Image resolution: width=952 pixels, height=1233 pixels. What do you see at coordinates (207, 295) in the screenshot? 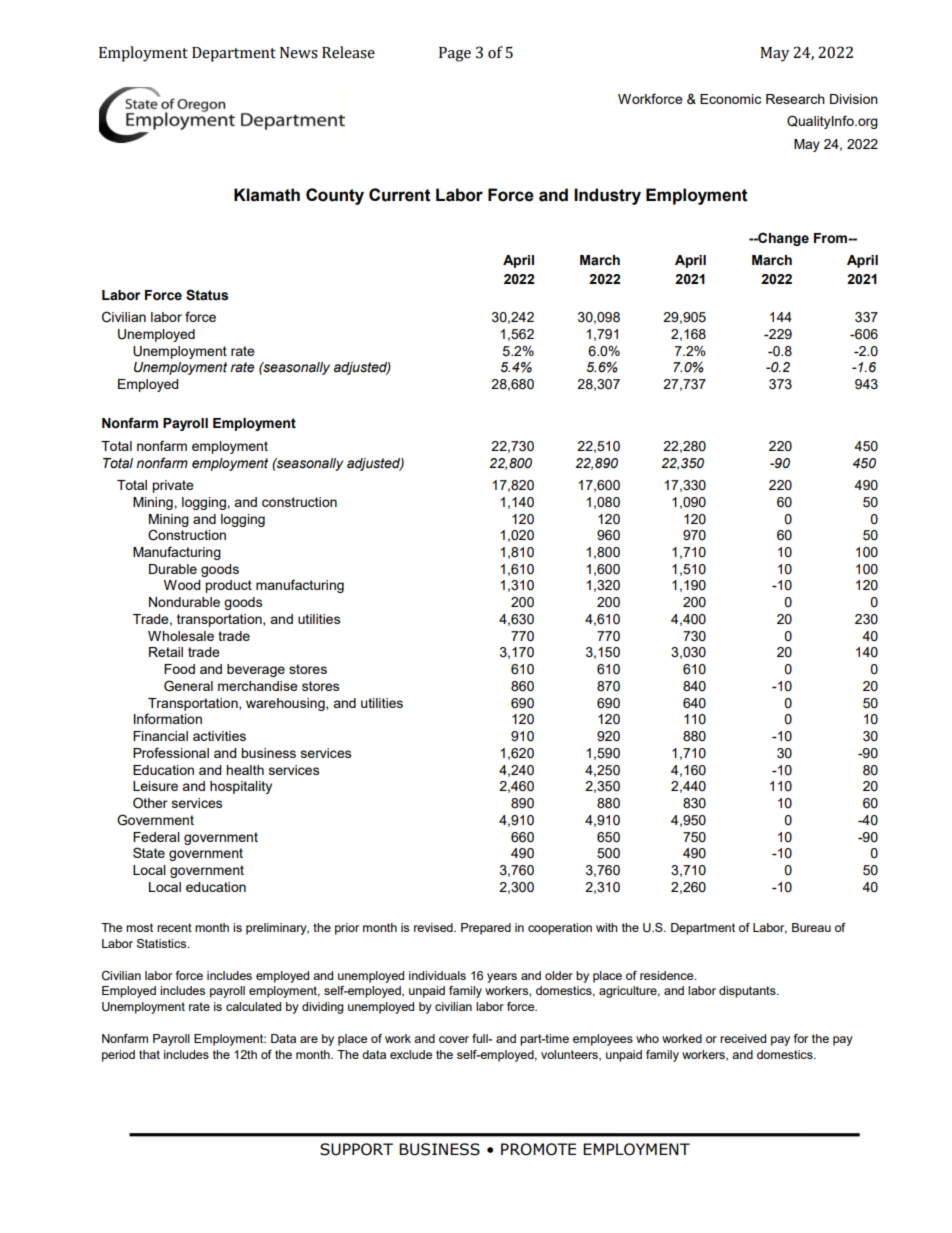
I see `Status` at bounding box center [207, 295].
